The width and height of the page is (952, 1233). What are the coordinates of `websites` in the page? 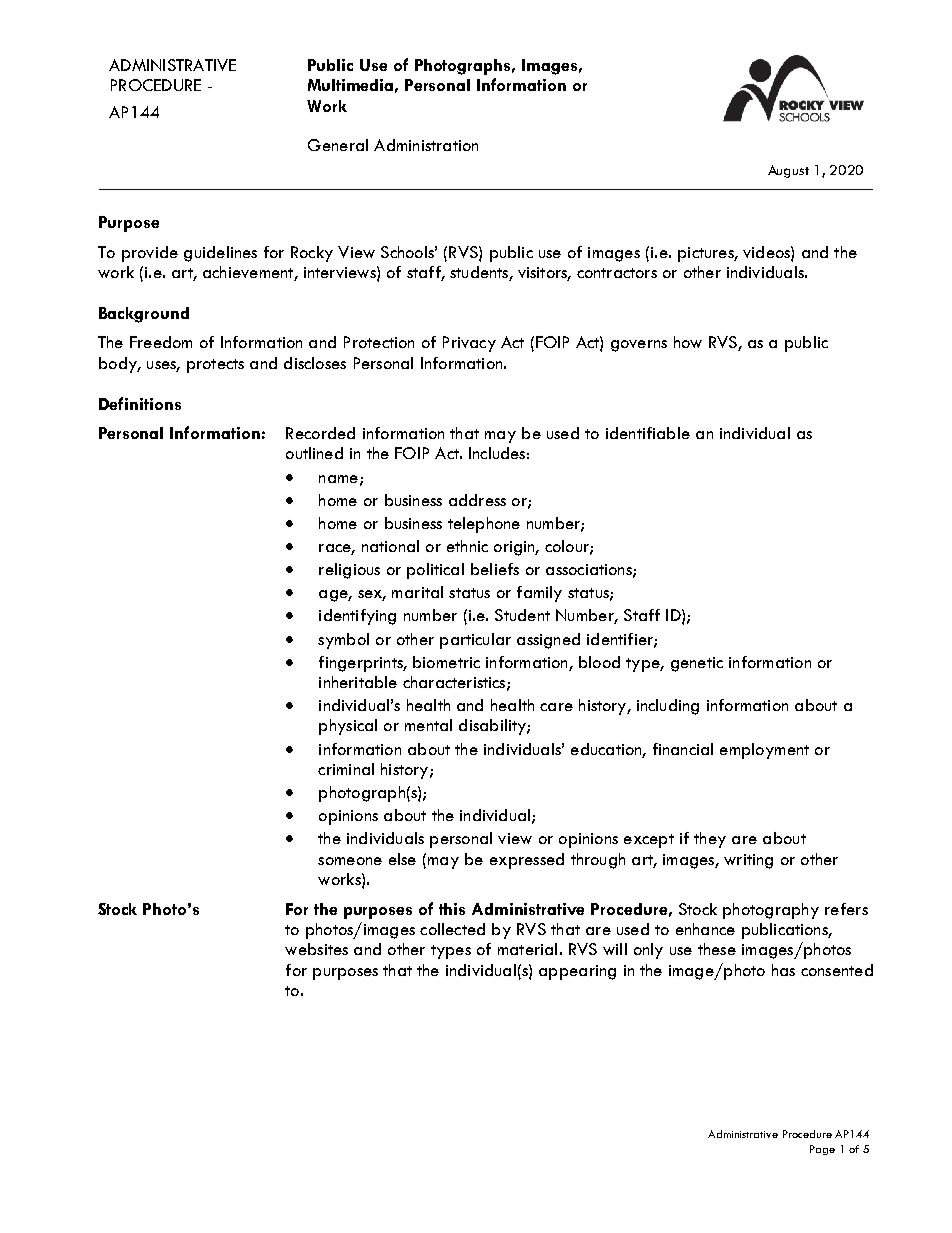 It's located at (316, 949).
